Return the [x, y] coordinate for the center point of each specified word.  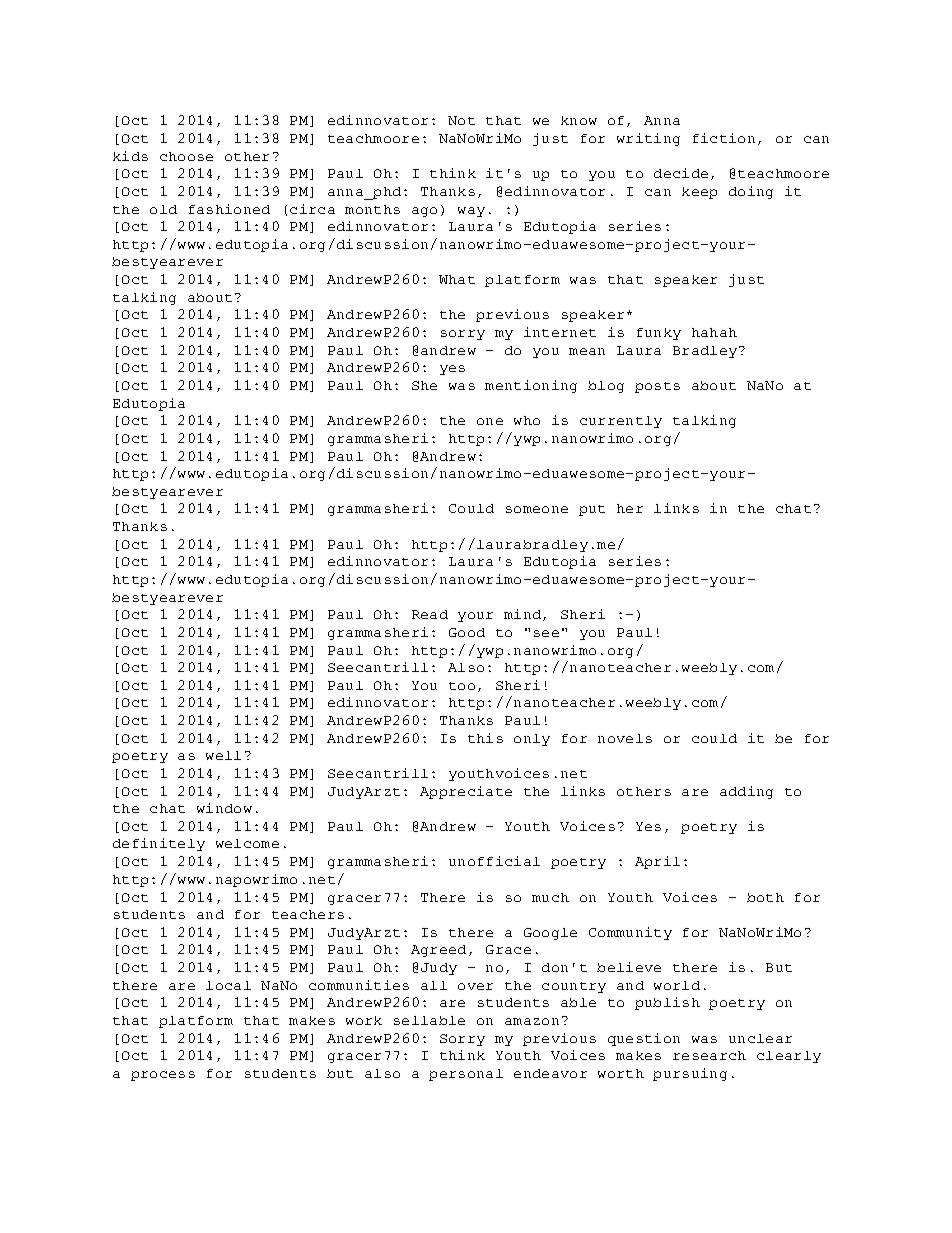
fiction [724, 138]
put [592, 510]
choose [186, 156]
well [223, 755]
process [163, 1076]
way [471, 212]
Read [430, 614]
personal [466, 1075]
